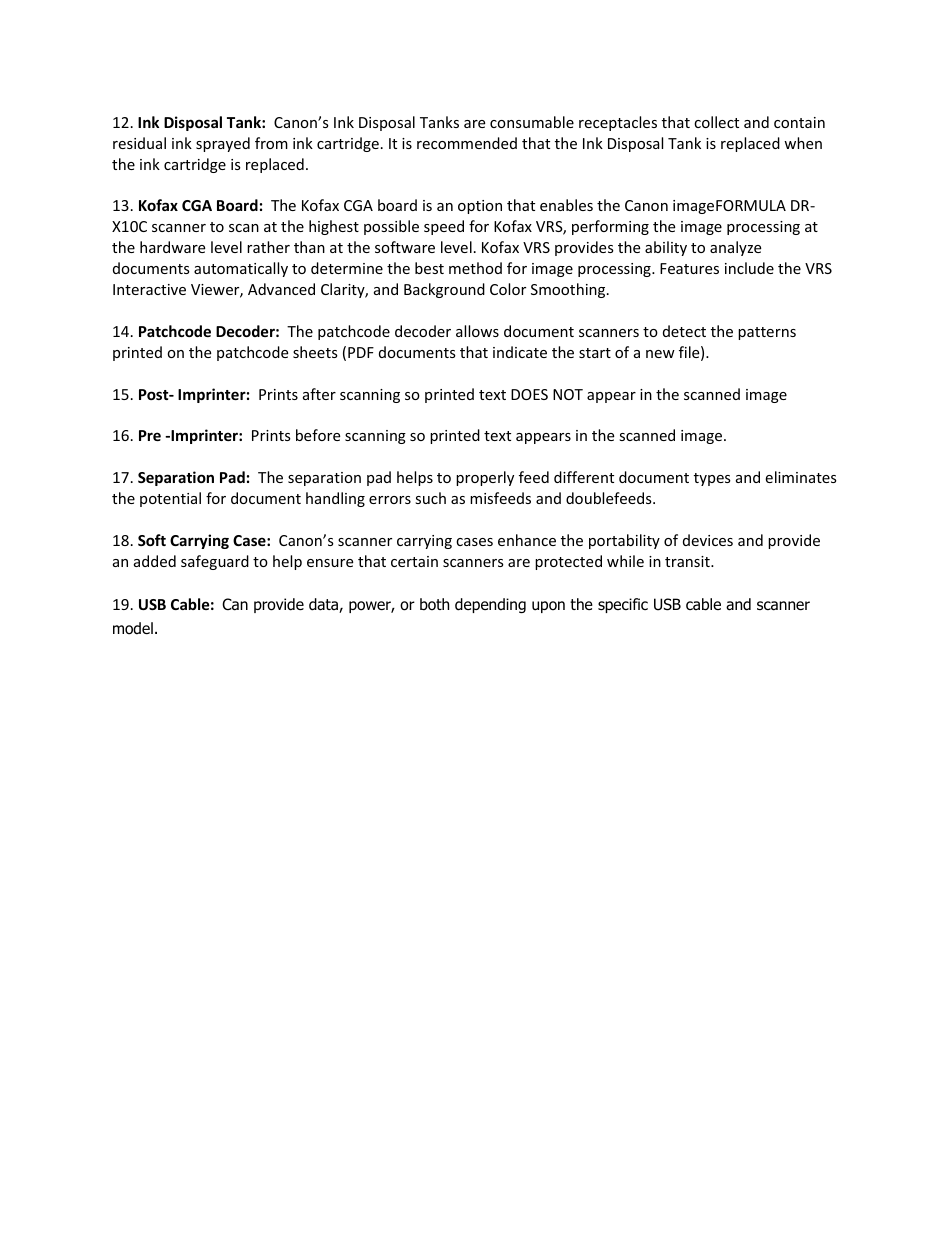 The height and width of the screenshot is (1233, 952). I want to click on model, so click(133, 628).
